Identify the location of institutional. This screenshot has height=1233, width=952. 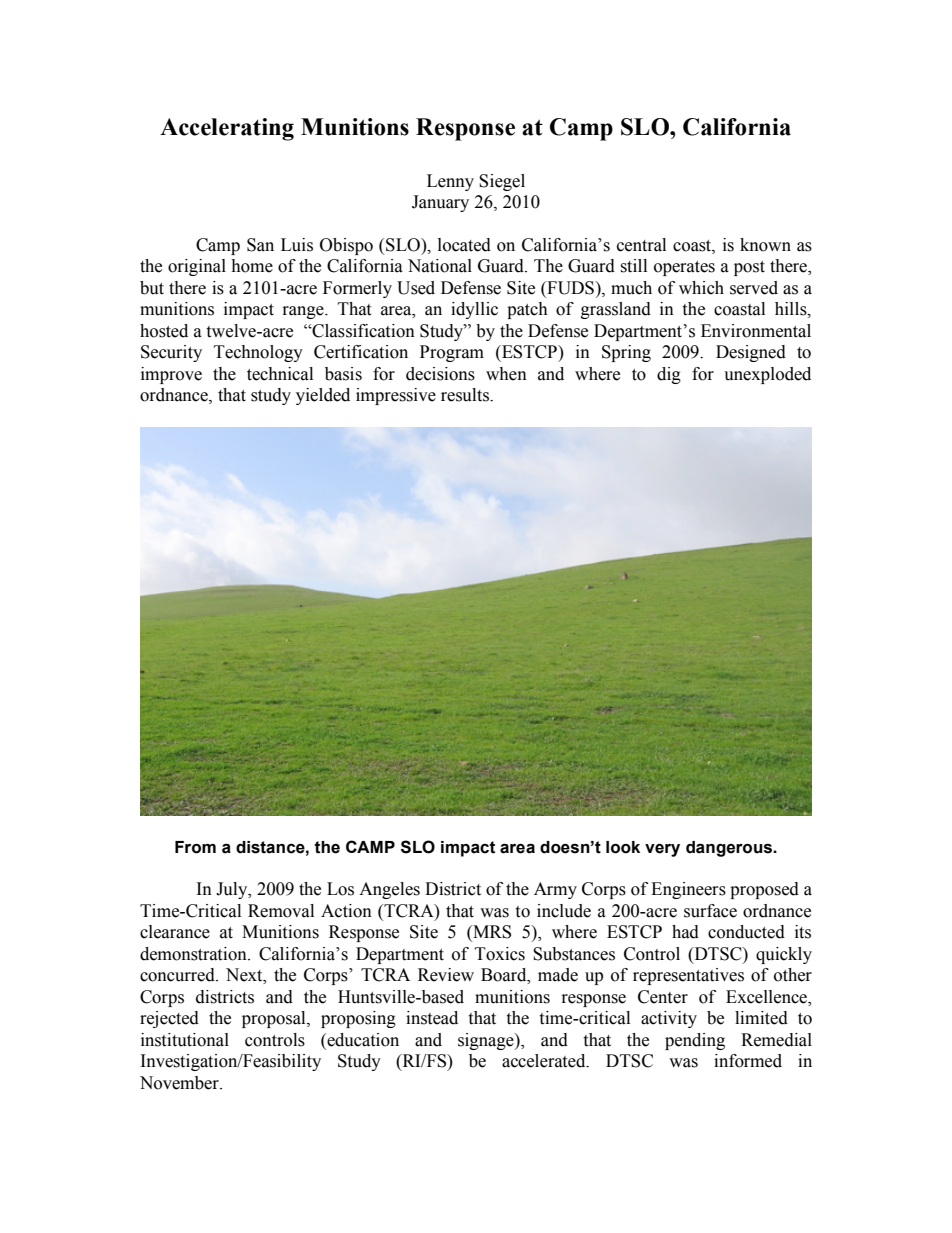
(185, 1040).
